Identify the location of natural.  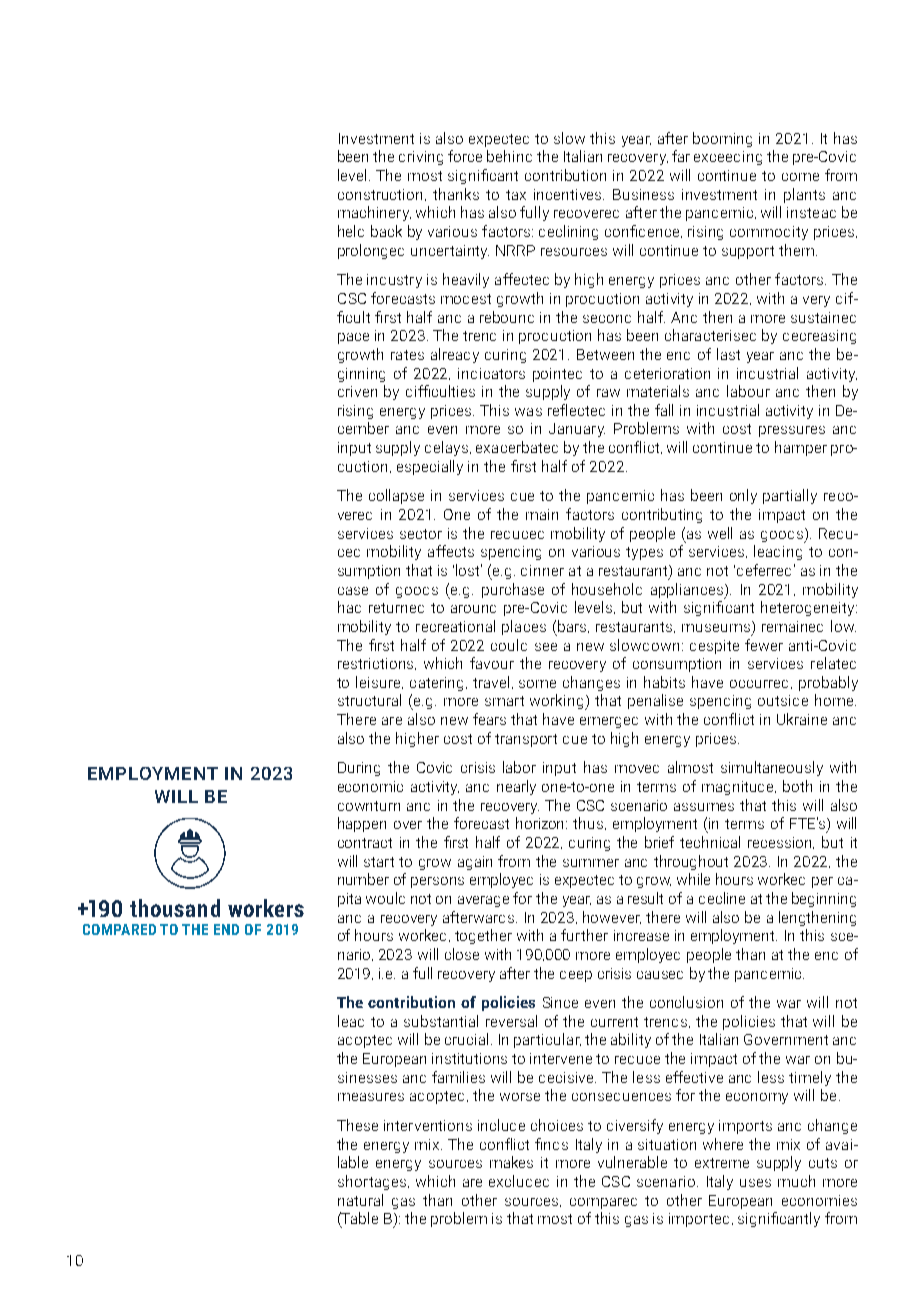
(360, 1200).
